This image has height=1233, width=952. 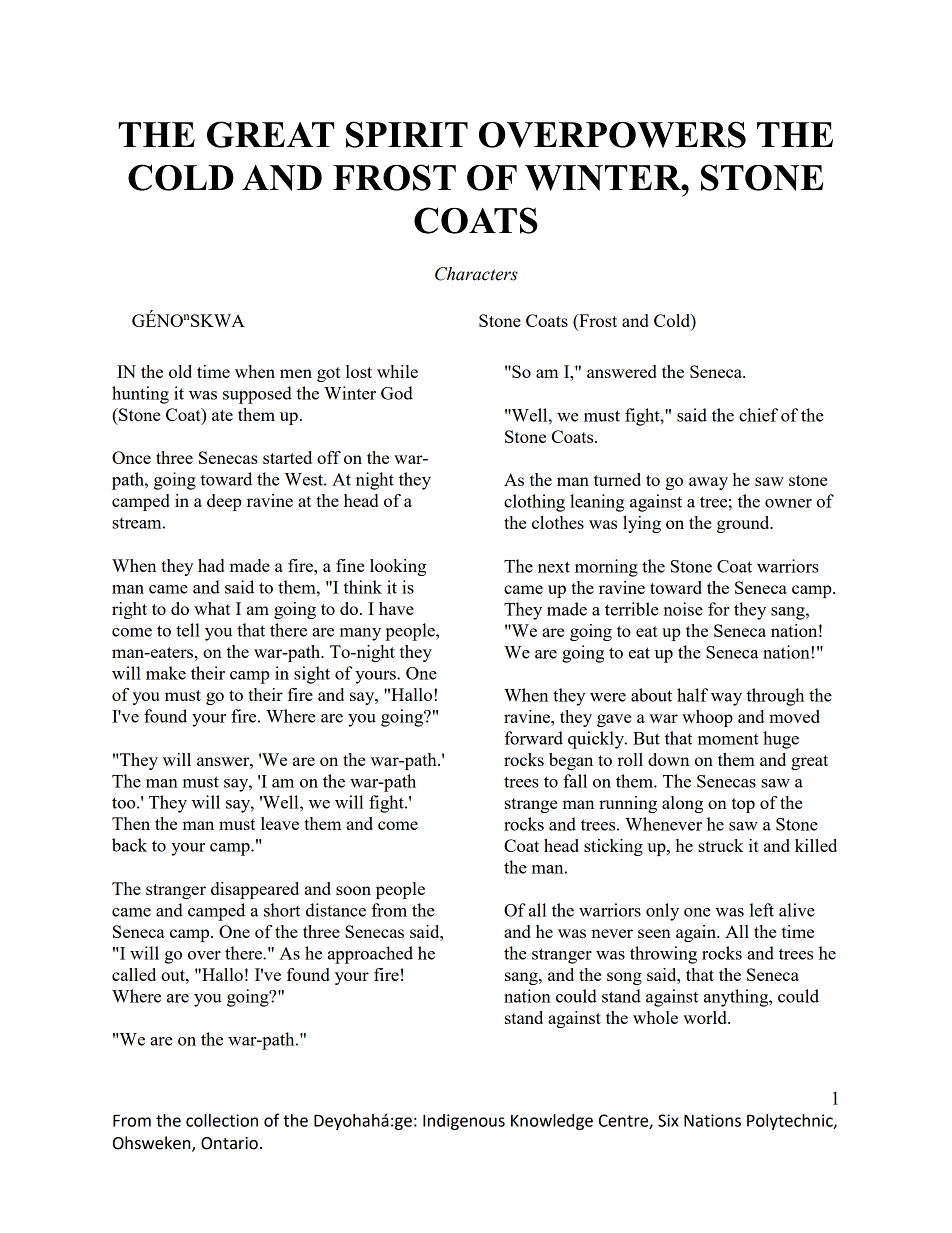 What do you see at coordinates (533, 738) in the image?
I see `forward` at bounding box center [533, 738].
